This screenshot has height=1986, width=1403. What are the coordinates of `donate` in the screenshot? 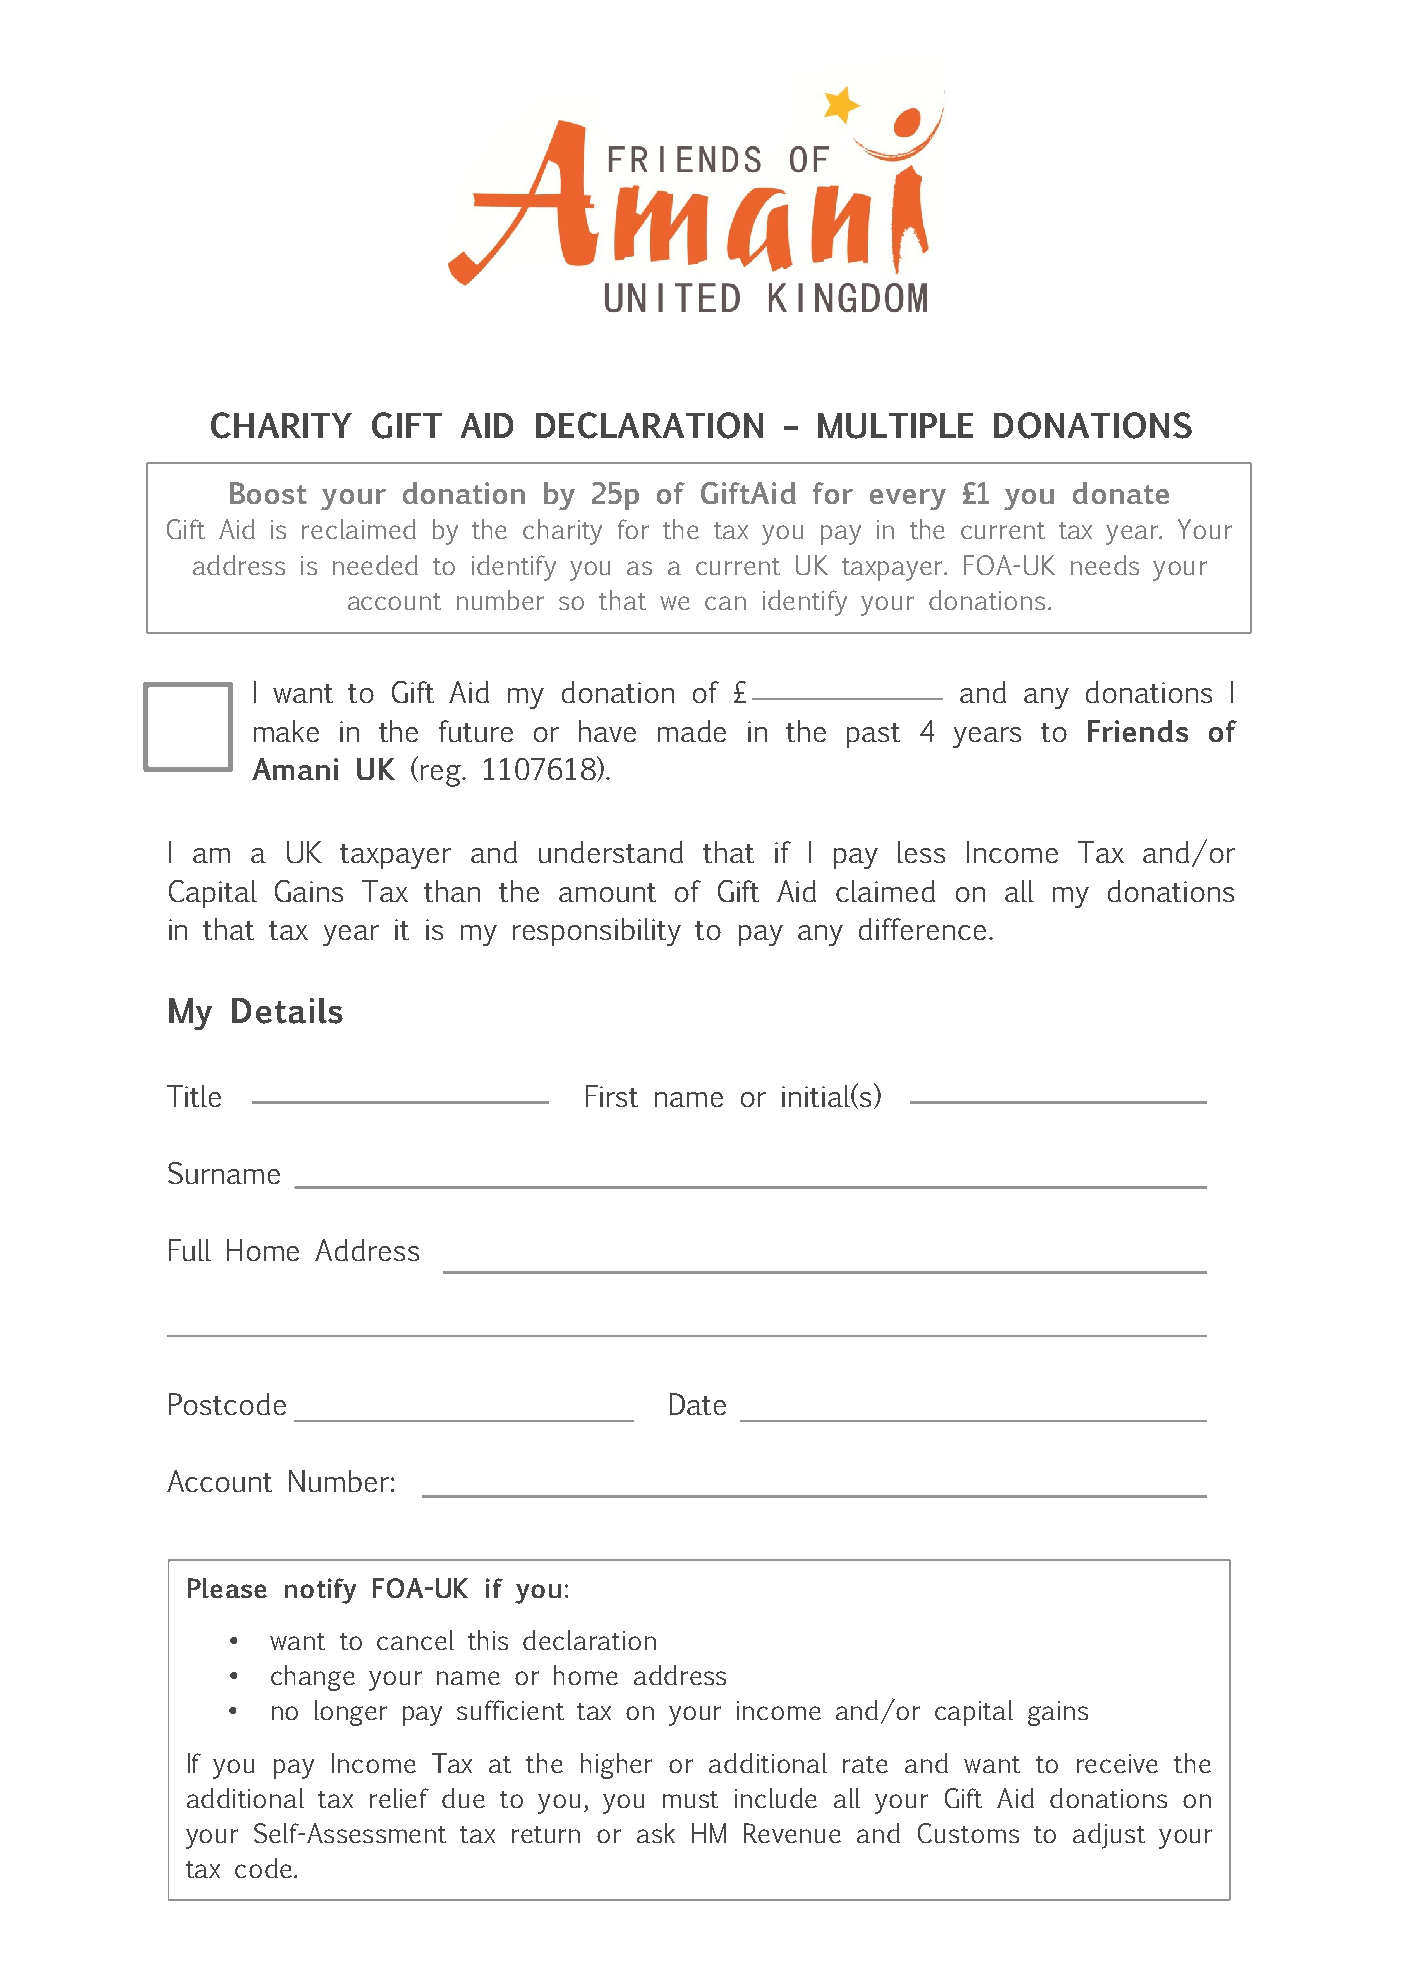 It's located at (1121, 493).
